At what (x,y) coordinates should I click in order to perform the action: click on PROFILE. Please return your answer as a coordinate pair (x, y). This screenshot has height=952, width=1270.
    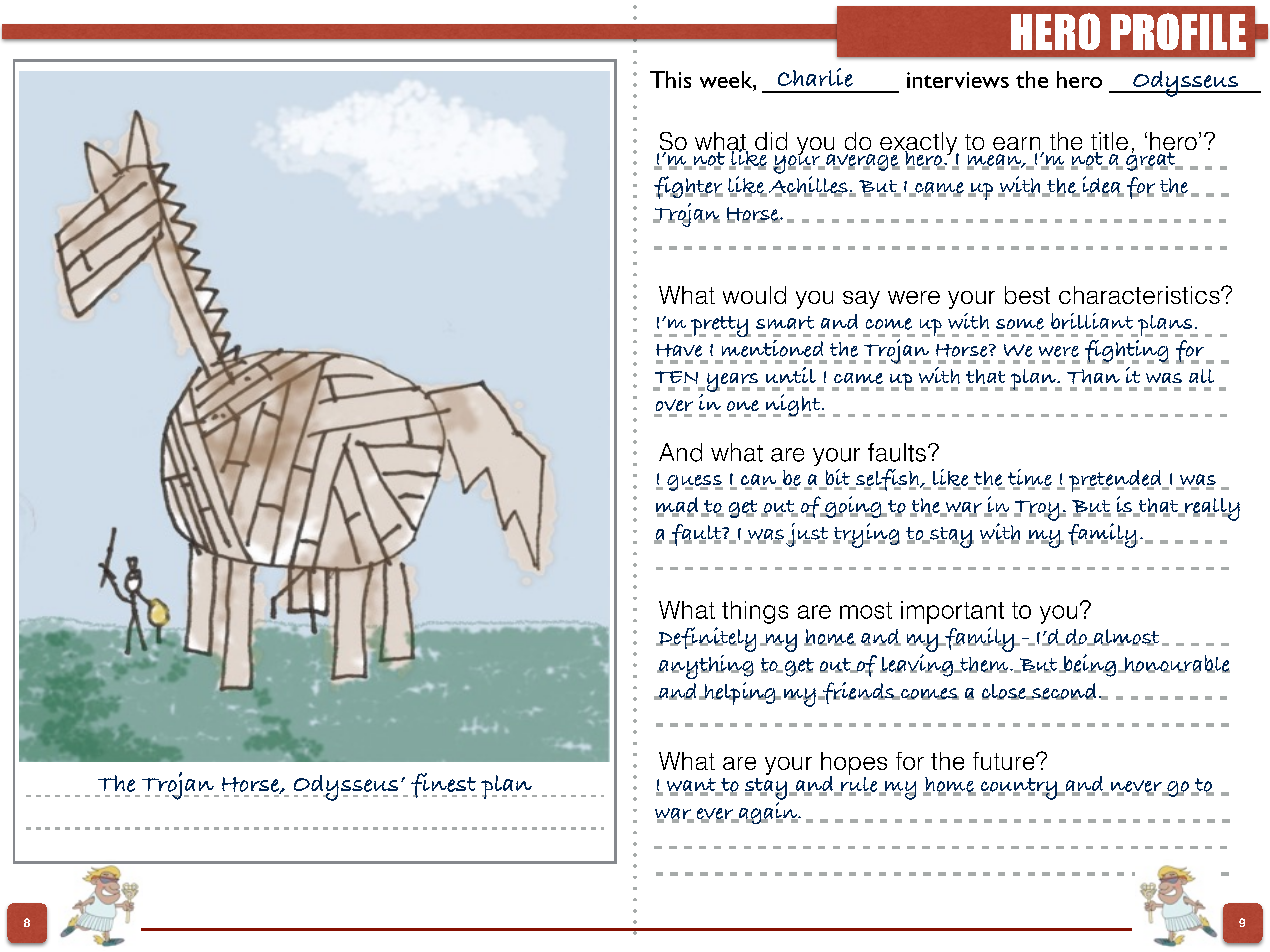
    Looking at the image, I should click on (1178, 31).
